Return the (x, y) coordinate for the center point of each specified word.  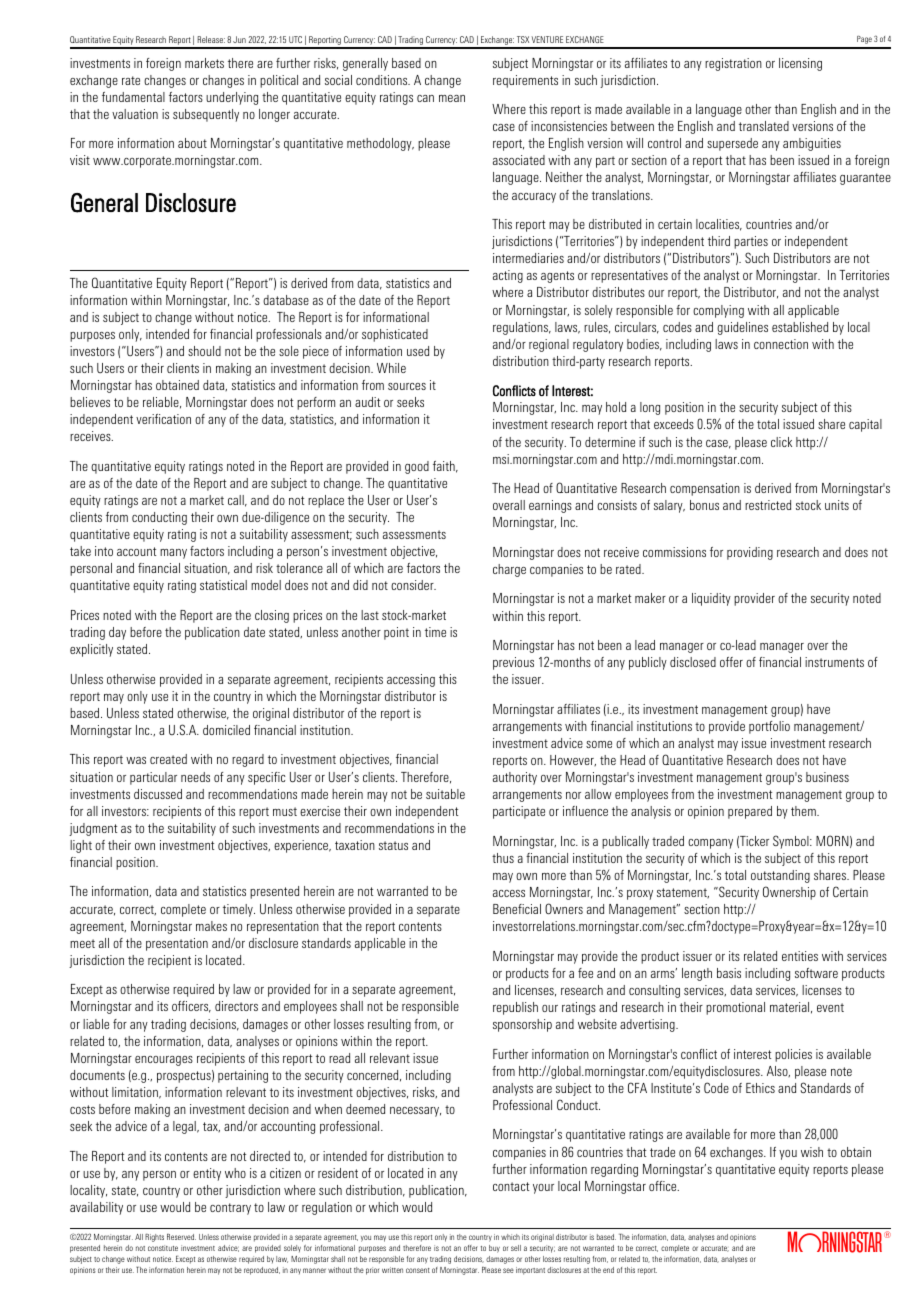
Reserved (181, 1237)
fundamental (133, 97)
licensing (800, 64)
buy (494, 1249)
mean (452, 98)
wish (812, 1152)
